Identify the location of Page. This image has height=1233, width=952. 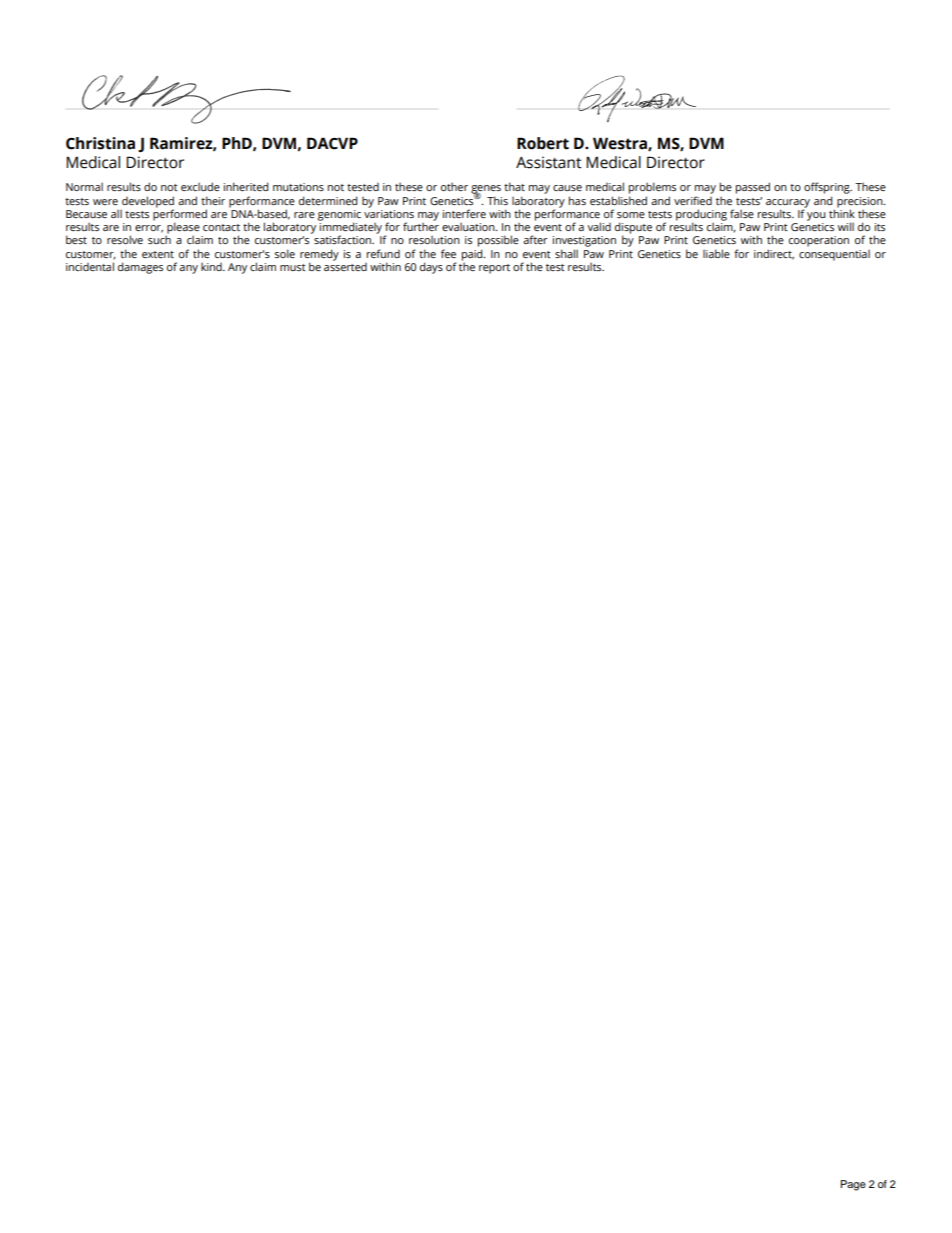
(853, 1185).
